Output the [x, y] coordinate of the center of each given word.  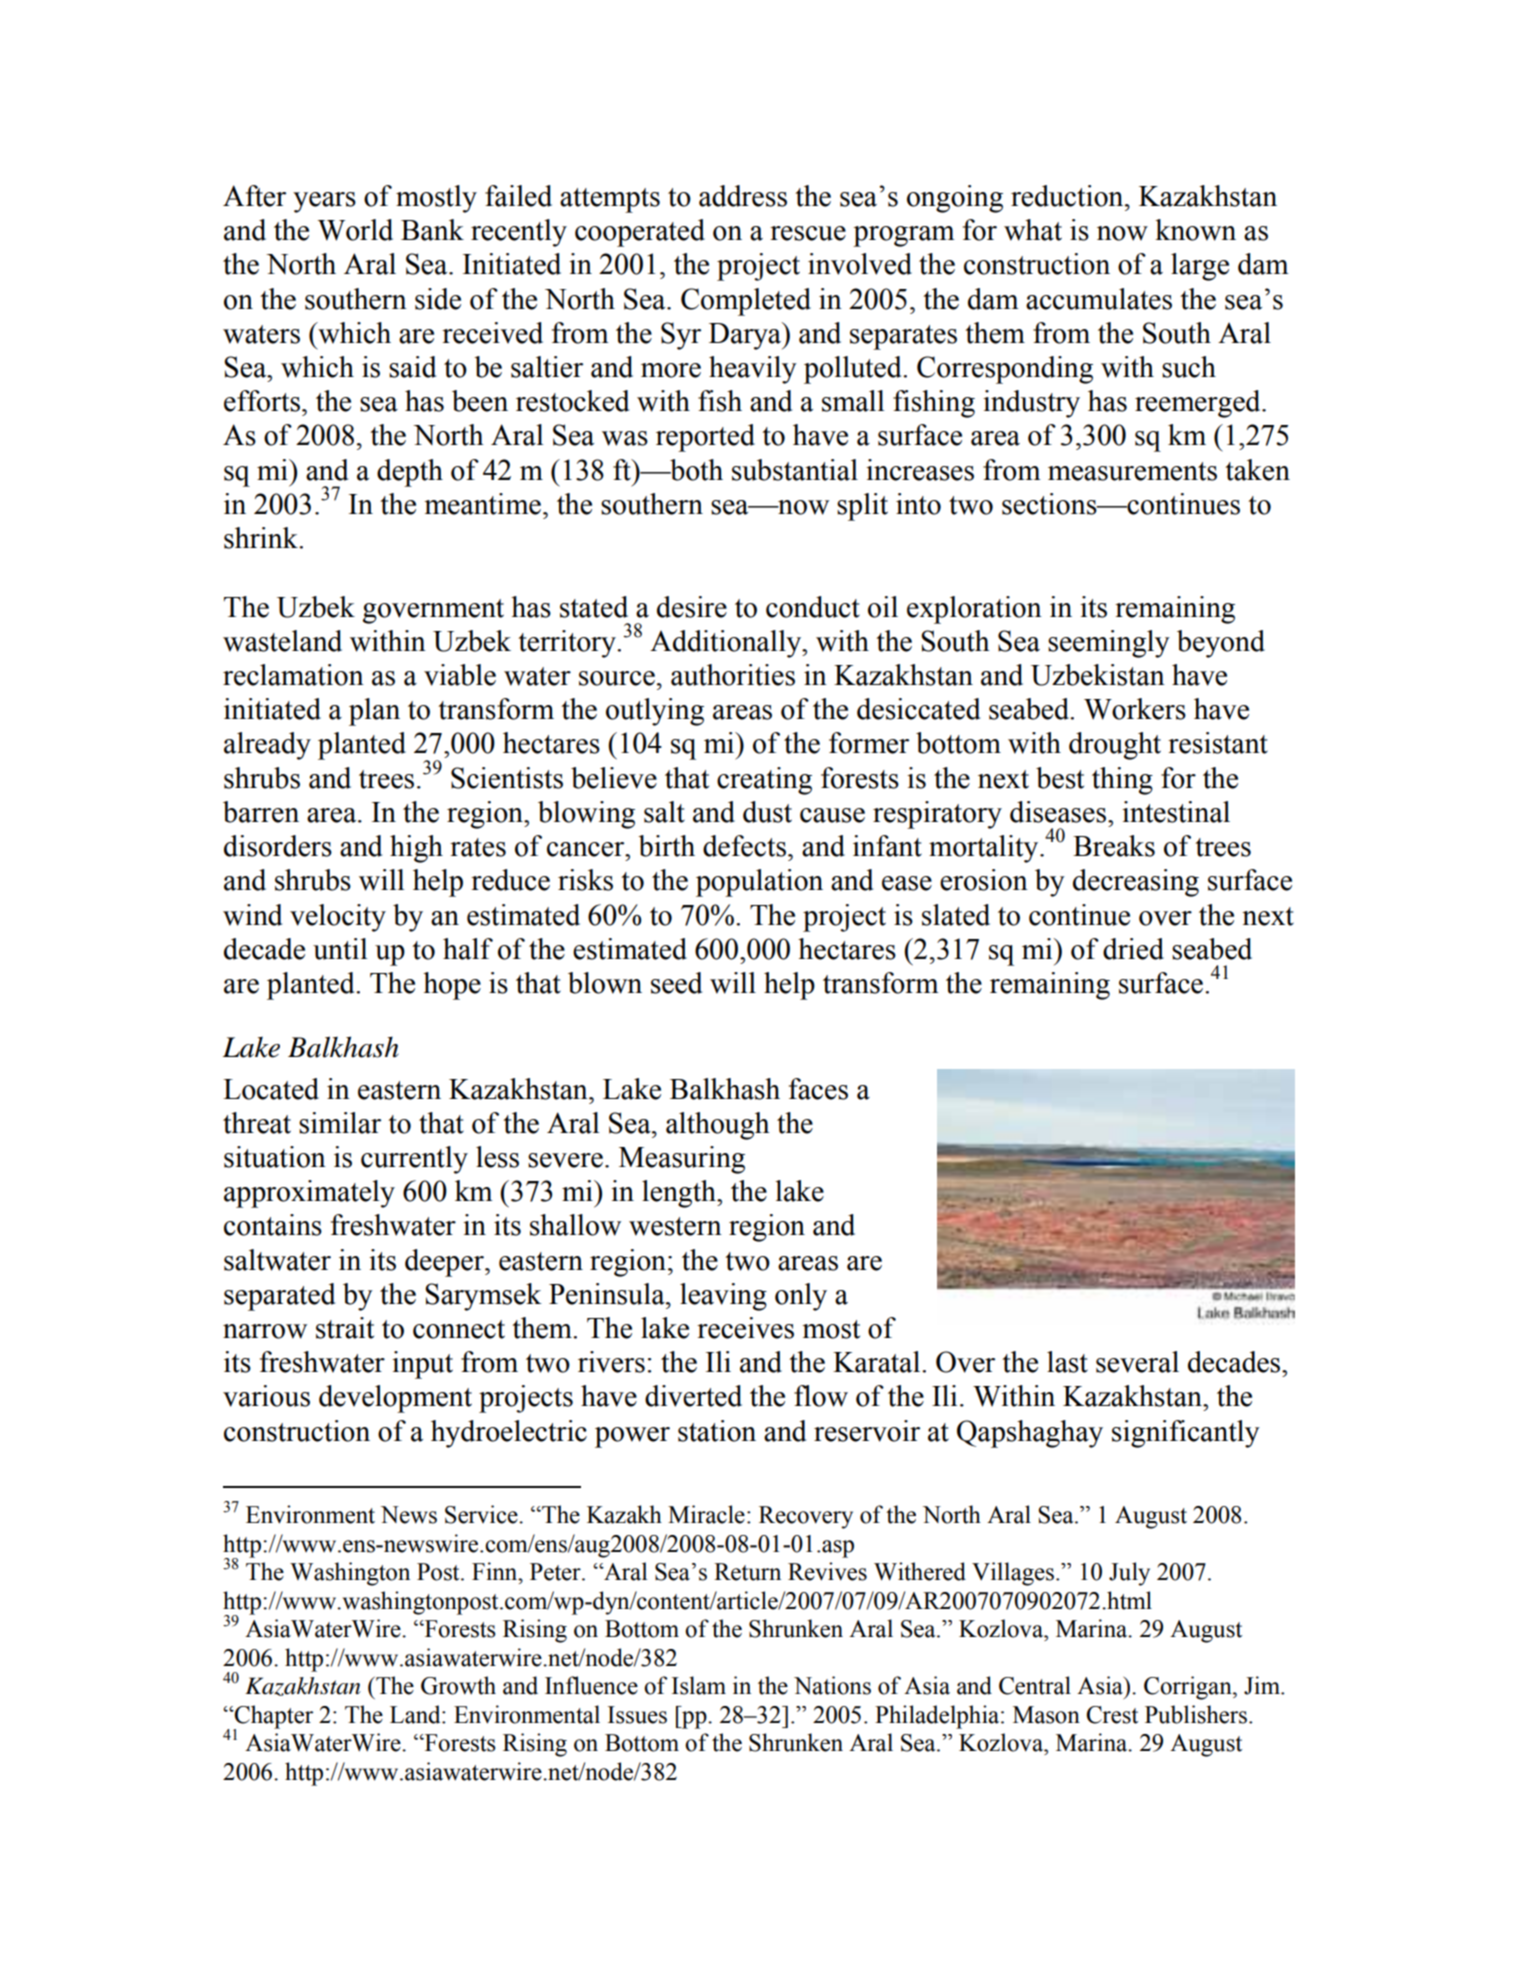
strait [345, 1328]
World [355, 230]
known [1195, 230]
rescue [808, 233]
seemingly [1109, 644]
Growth [458, 1685]
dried [1133, 949]
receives [745, 1328]
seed [676, 983]
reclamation [293, 675]
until [340, 949]
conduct [813, 607]
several [1137, 1362]
